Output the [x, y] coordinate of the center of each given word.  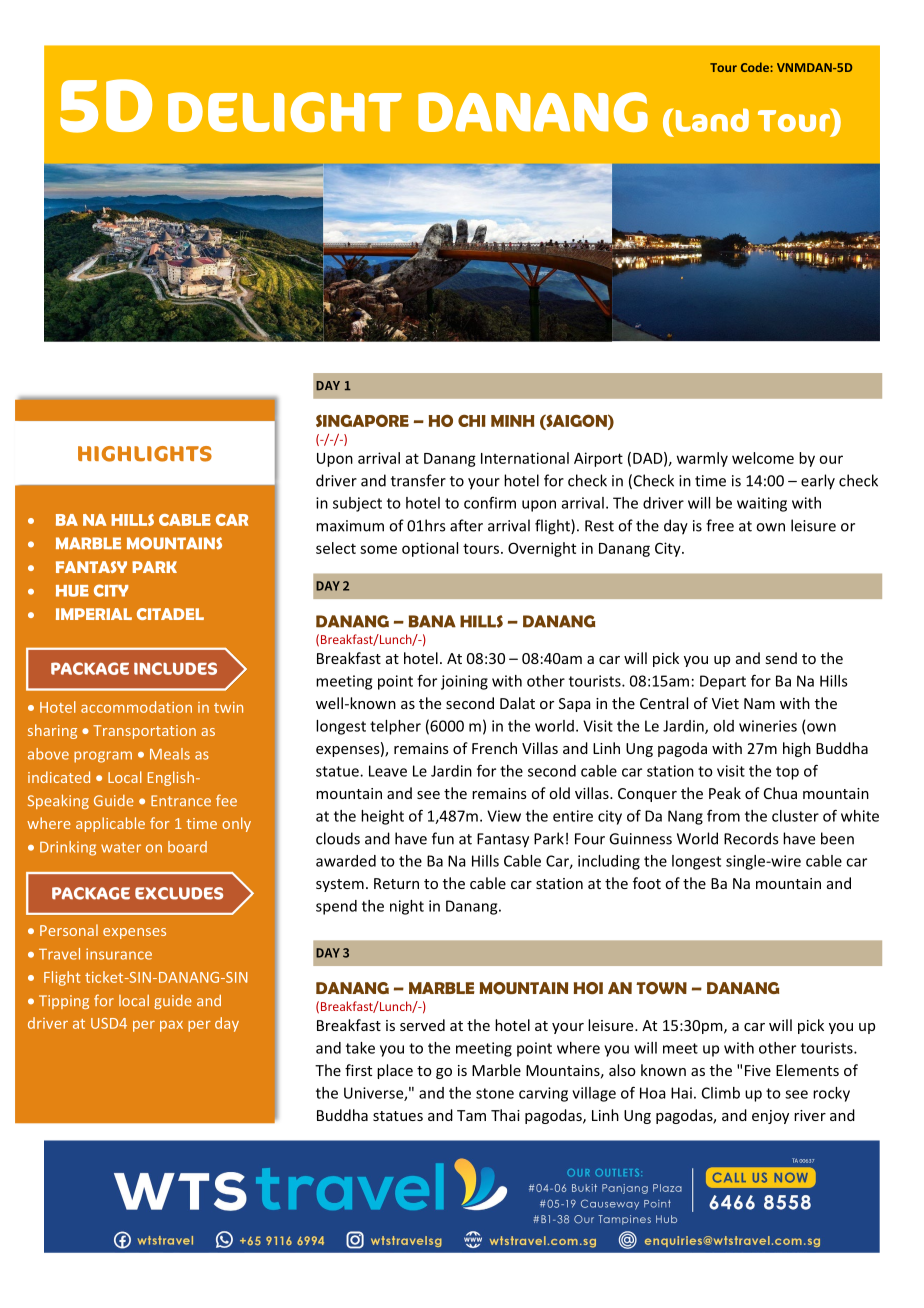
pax [171, 1026]
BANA [432, 621]
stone [495, 1093]
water [121, 847]
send [781, 658]
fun [443, 838]
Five [758, 1070]
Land [711, 120]
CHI [472, 421]
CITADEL [170, 614]
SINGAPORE [362, 420]
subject [357, 504]
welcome [763, 458]
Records [751, 838]
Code [756, 67]
